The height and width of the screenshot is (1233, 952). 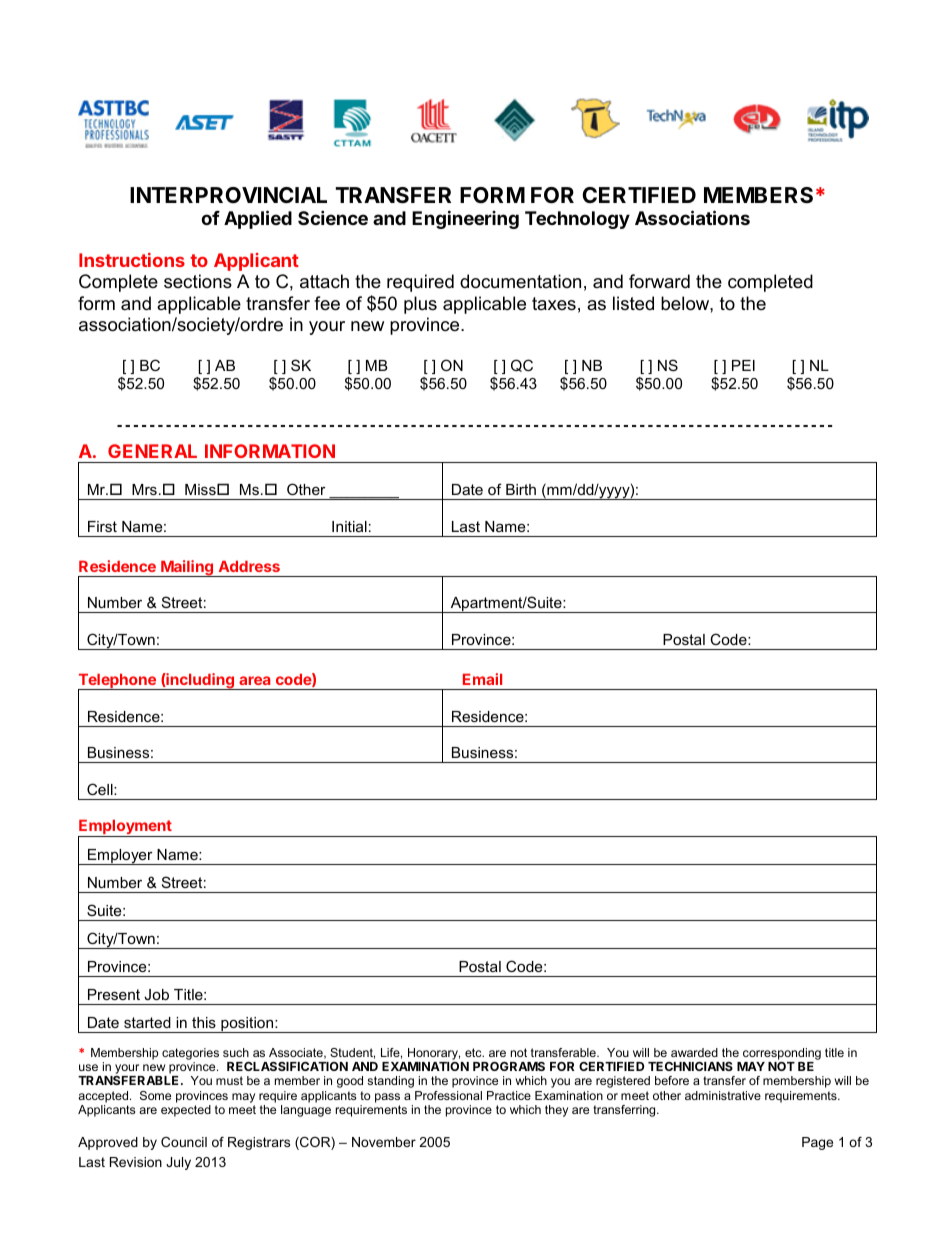 I want to click on Email, so click(x=482, y=679).
